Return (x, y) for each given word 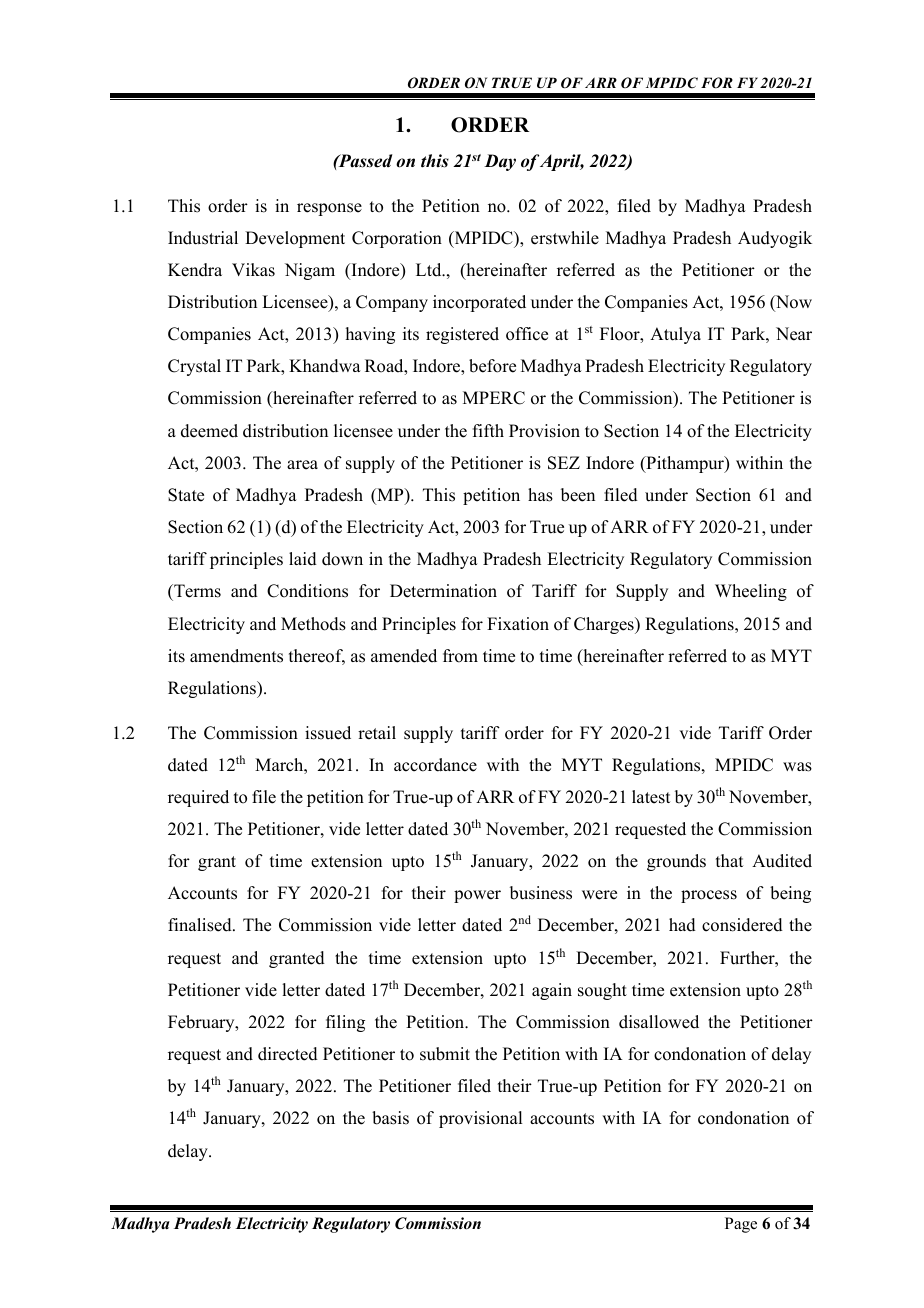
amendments (236, 656)
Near (794, 334)
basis (390, 1118)
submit (445, 1054)
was (797, 767)
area (302, 465)
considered (742, 925)
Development (295, 239)
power (477, 896)
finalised (201, 925)
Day (500, 162)
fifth (488, 430)
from (460, 656)
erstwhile (565, 238)
